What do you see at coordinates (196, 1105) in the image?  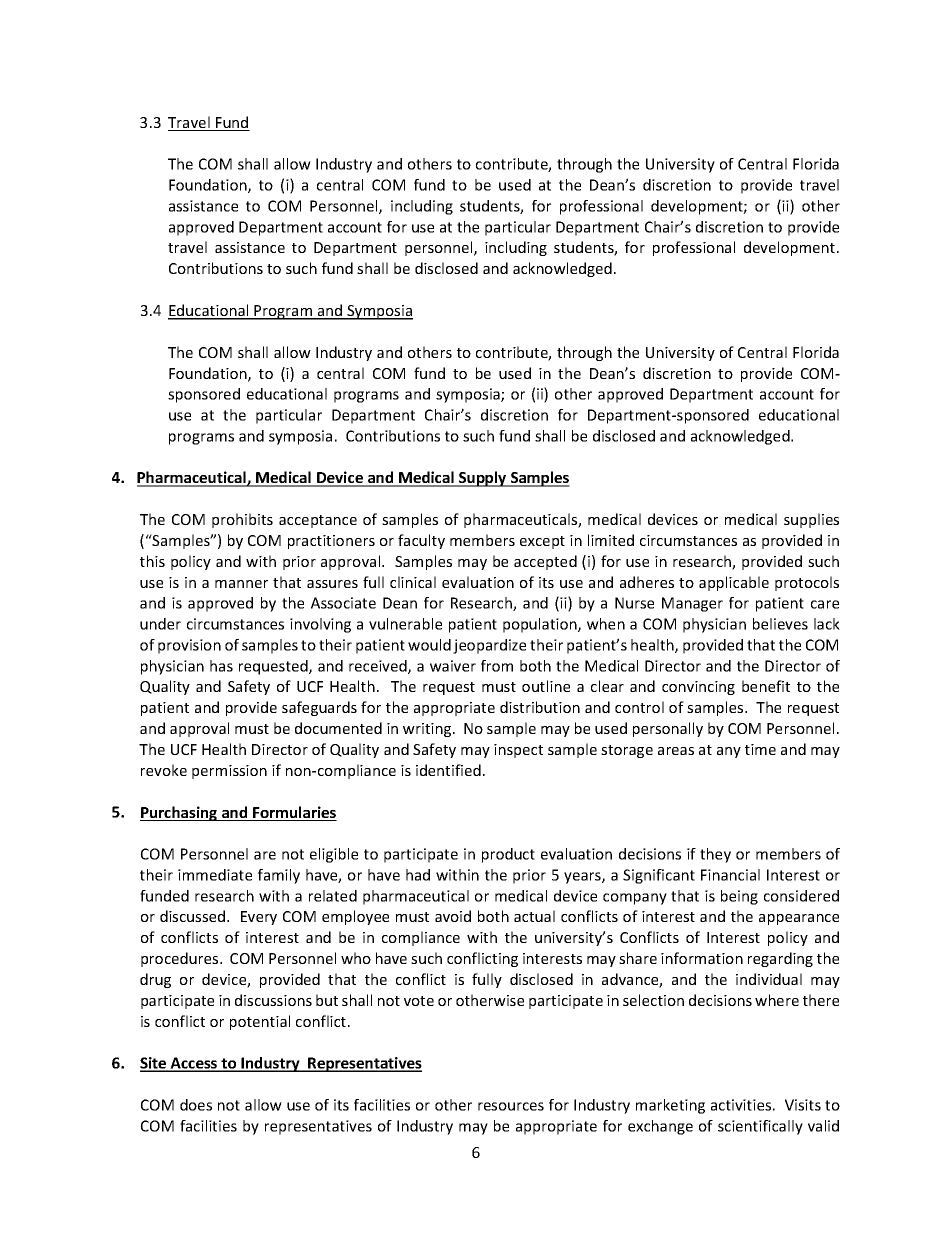 I see `does` at bounding box center [196, 1105].
